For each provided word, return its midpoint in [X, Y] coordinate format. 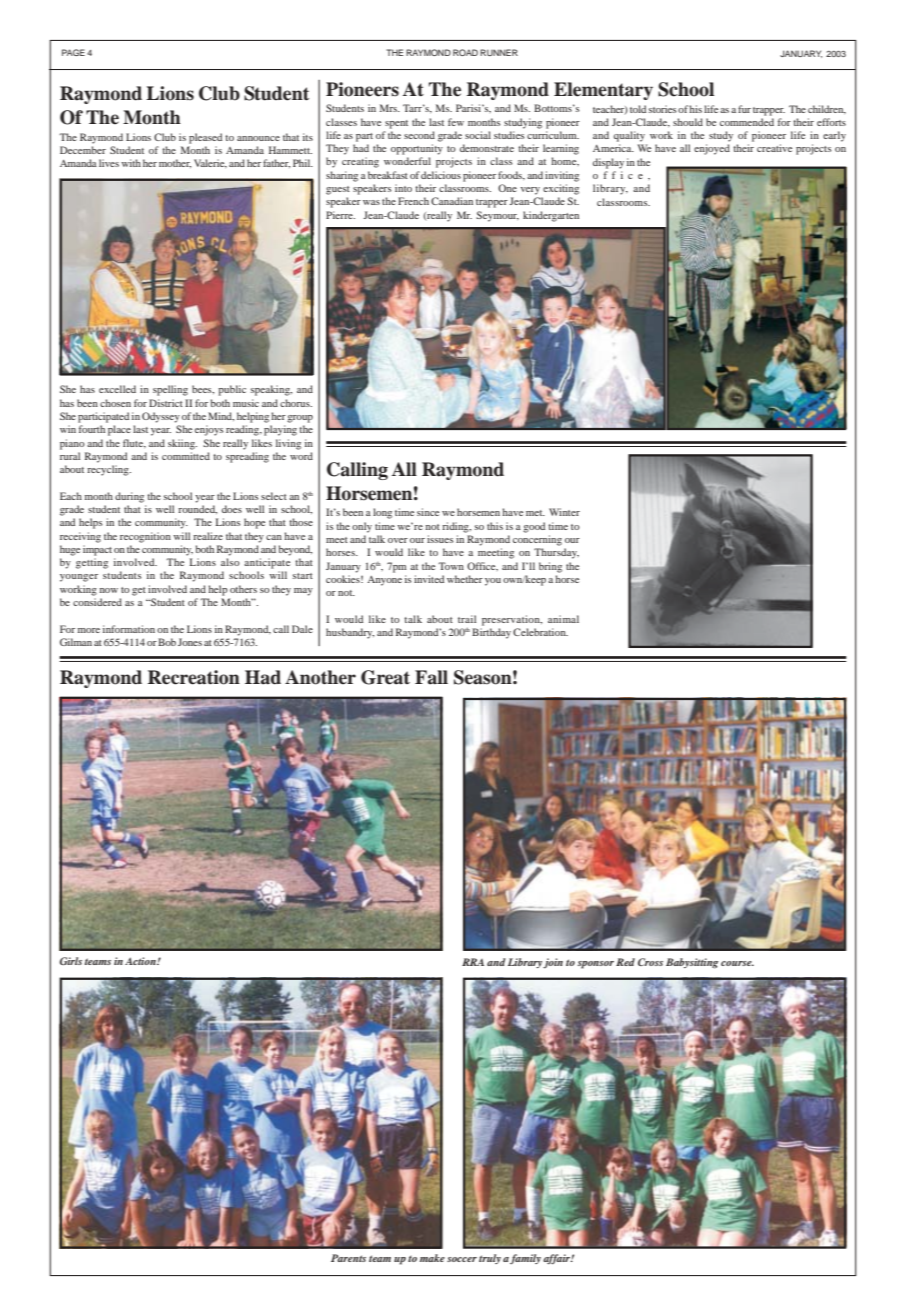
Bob [167, 642]
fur [744, 109]
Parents [348, 1258]
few [456, 122]
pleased [205, 138]
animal [563, 619]
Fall [431, 677]
